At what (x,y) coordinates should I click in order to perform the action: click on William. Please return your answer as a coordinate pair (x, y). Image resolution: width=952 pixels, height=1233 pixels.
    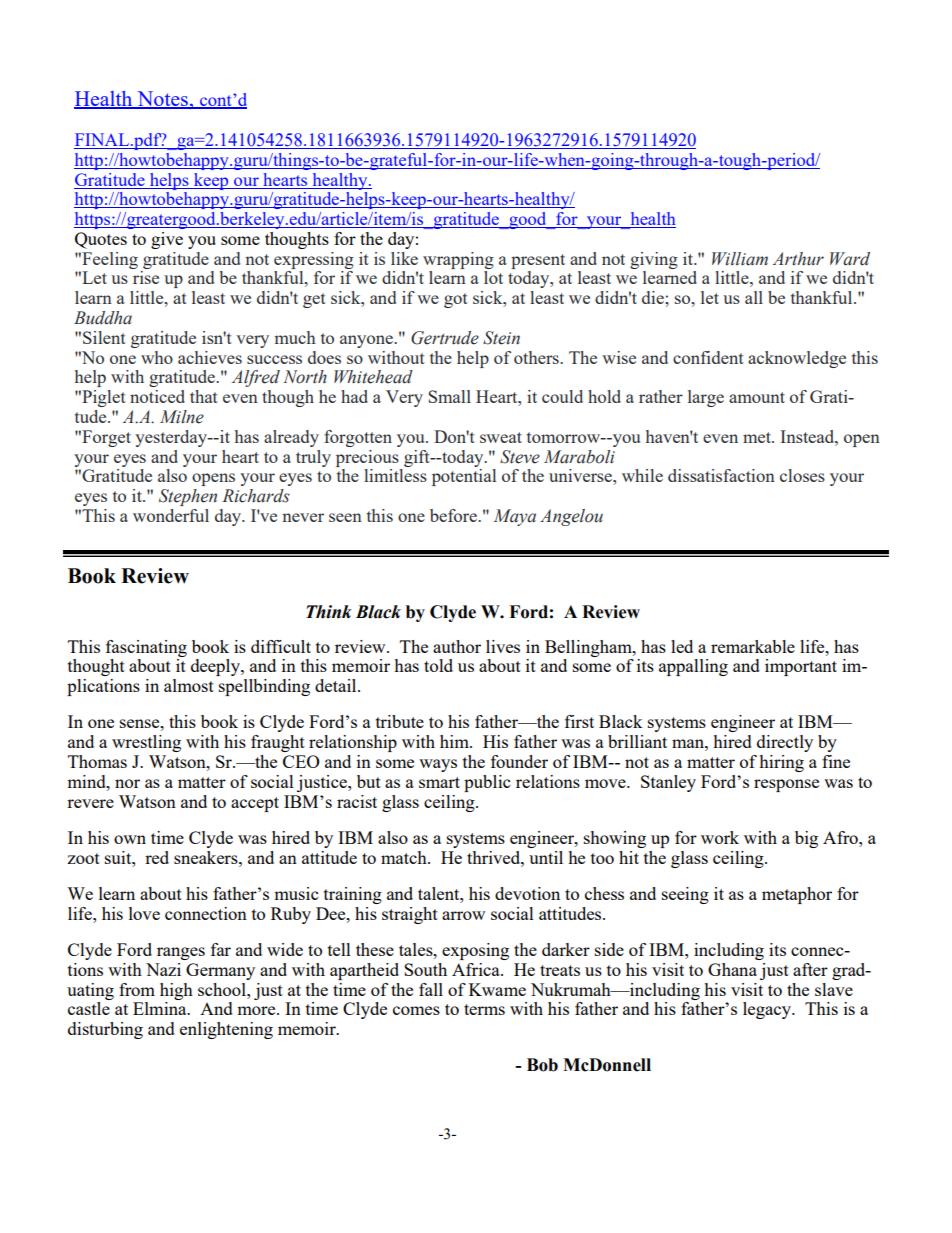
    Looking at the image, I should click on (740, 259).
